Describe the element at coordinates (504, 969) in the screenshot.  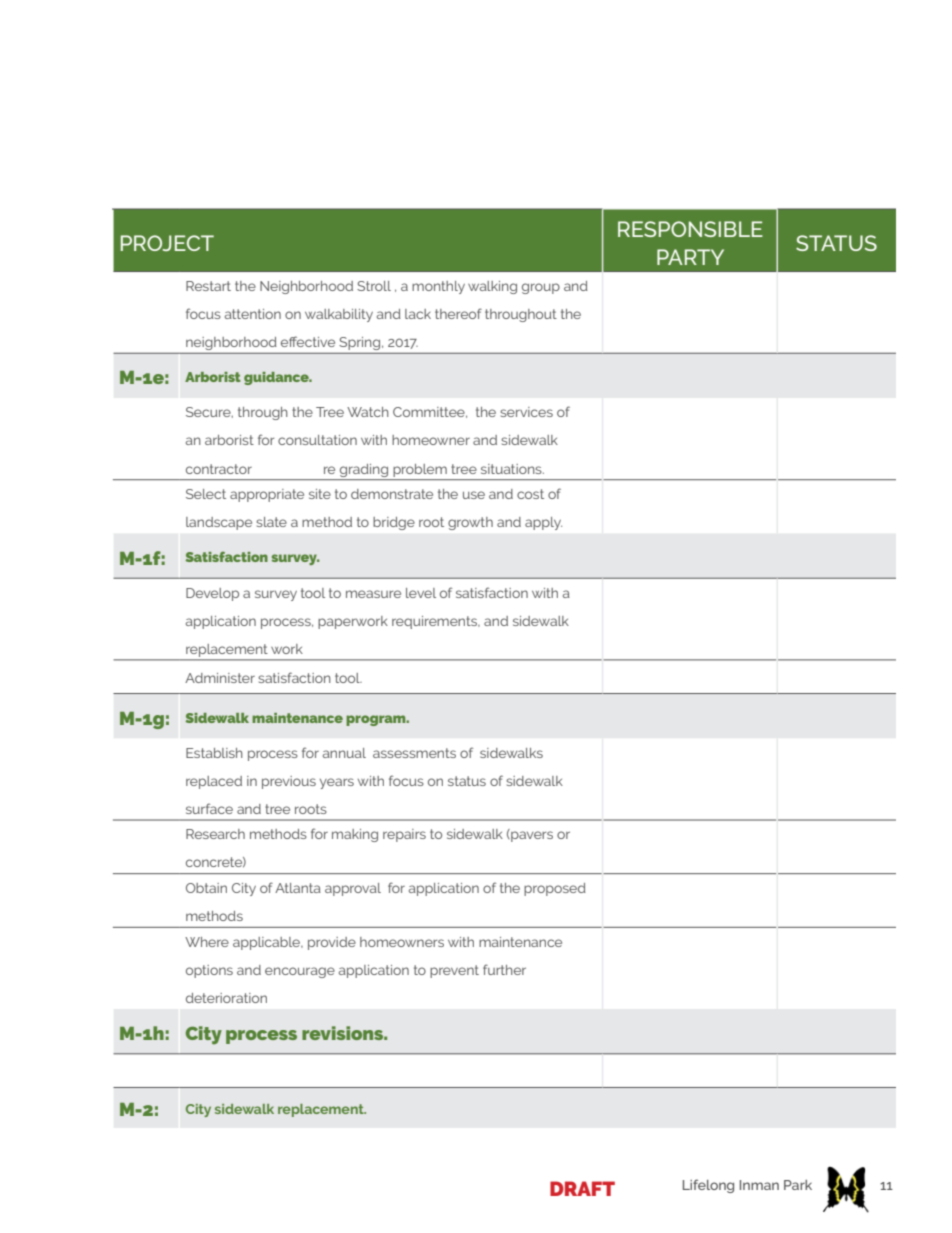
I see `further` at that location.
